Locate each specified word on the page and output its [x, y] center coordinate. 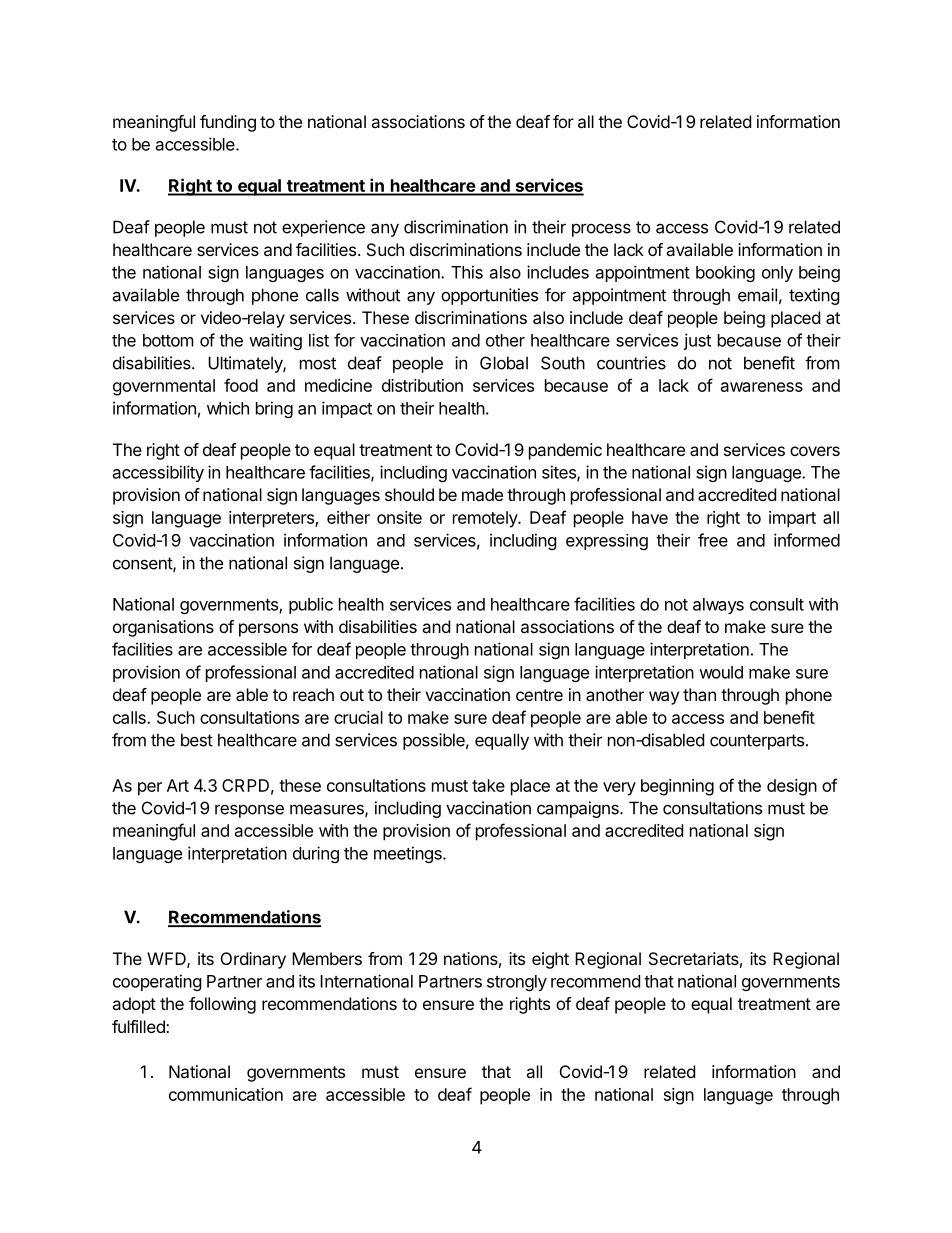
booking [725, 273]
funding [228, 123]
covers [815, 451]
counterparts [757, 742]
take [488, 785]
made [482, 494]
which [228, 408]
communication [226, 1094]
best [197, 740]
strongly [517, 983]
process [601, 230]
